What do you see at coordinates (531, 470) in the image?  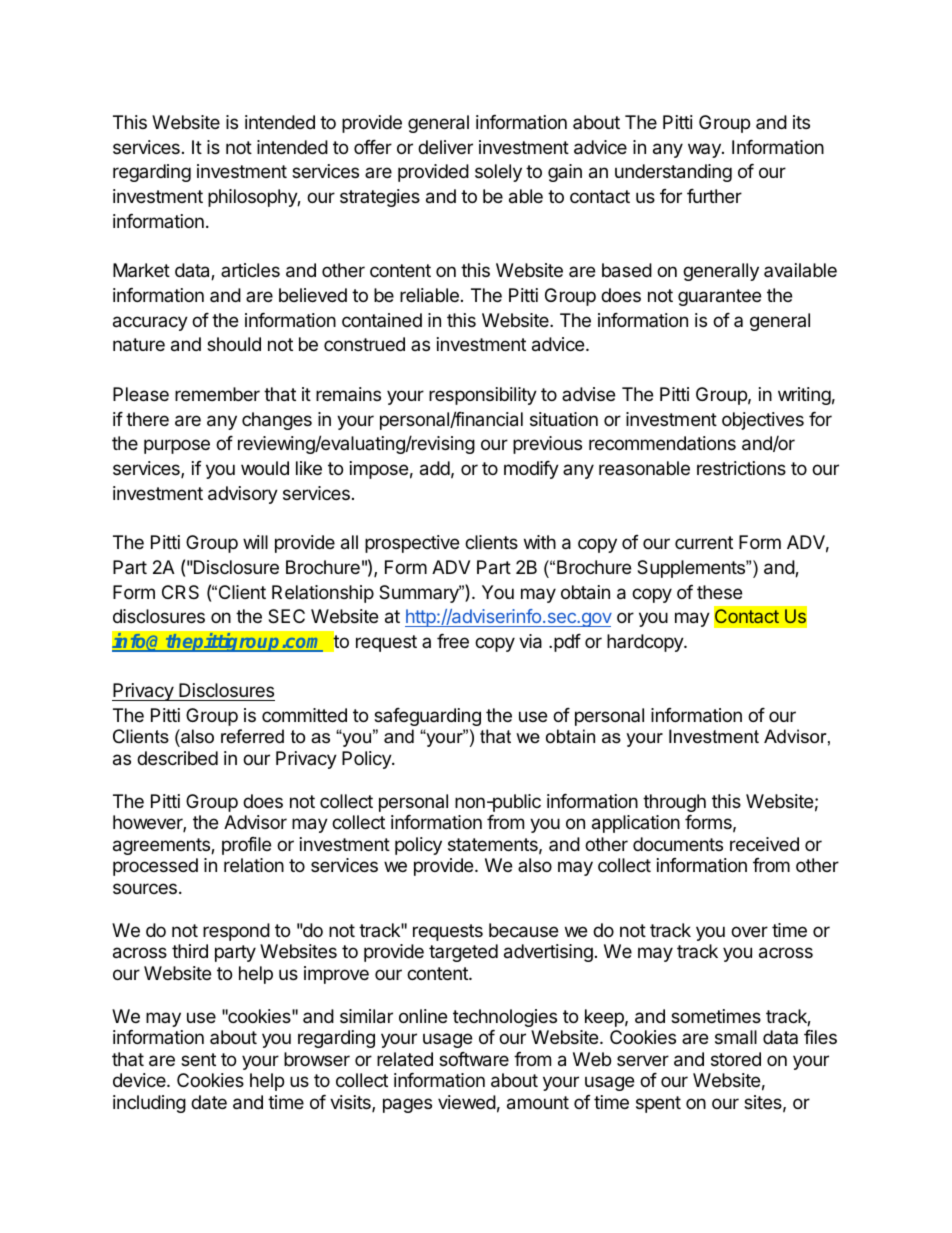 I see `modify` at bounding box center [531, 470].
